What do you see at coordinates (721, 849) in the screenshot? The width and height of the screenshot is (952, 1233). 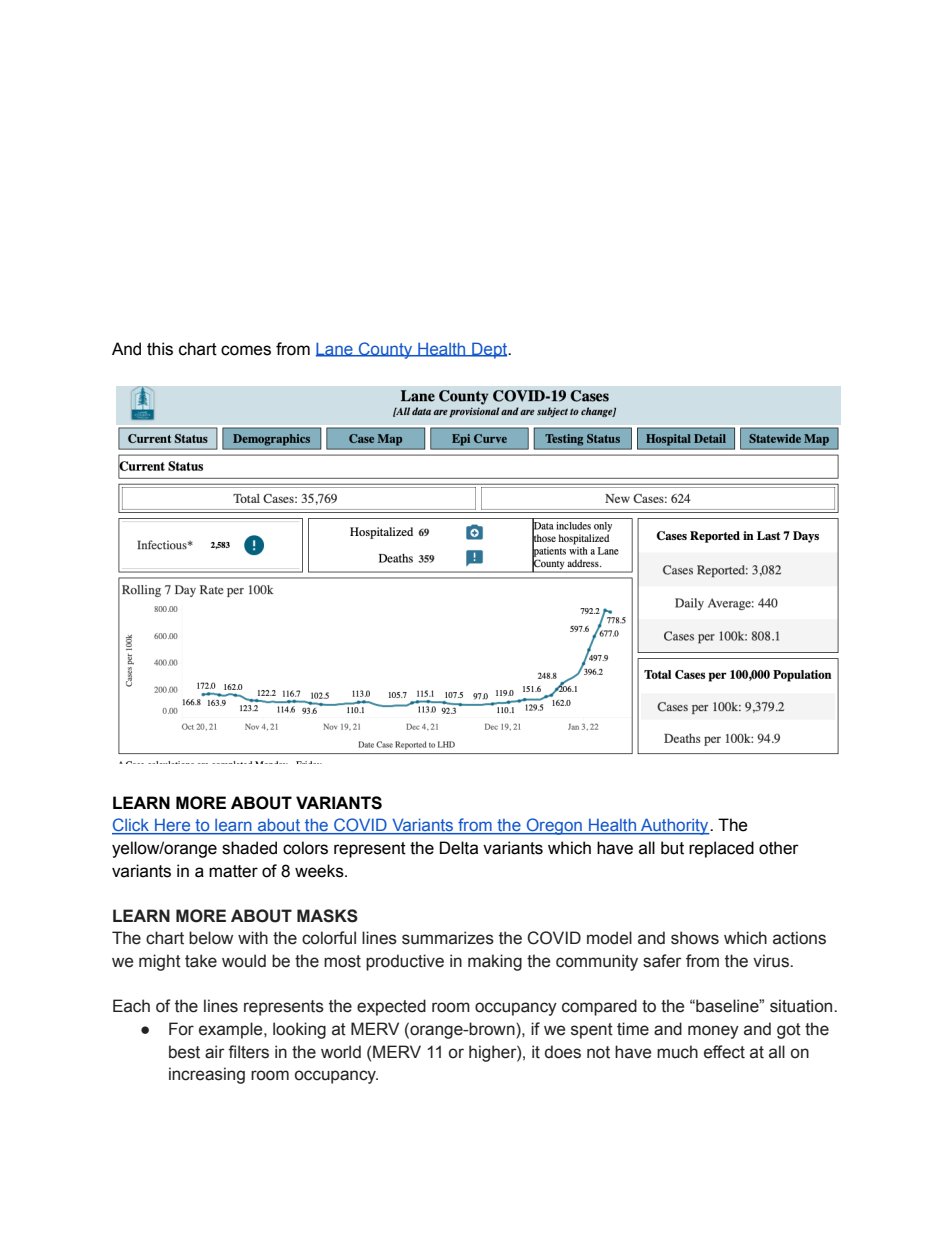 I see `replaced` at bounding box center [721, 849].
